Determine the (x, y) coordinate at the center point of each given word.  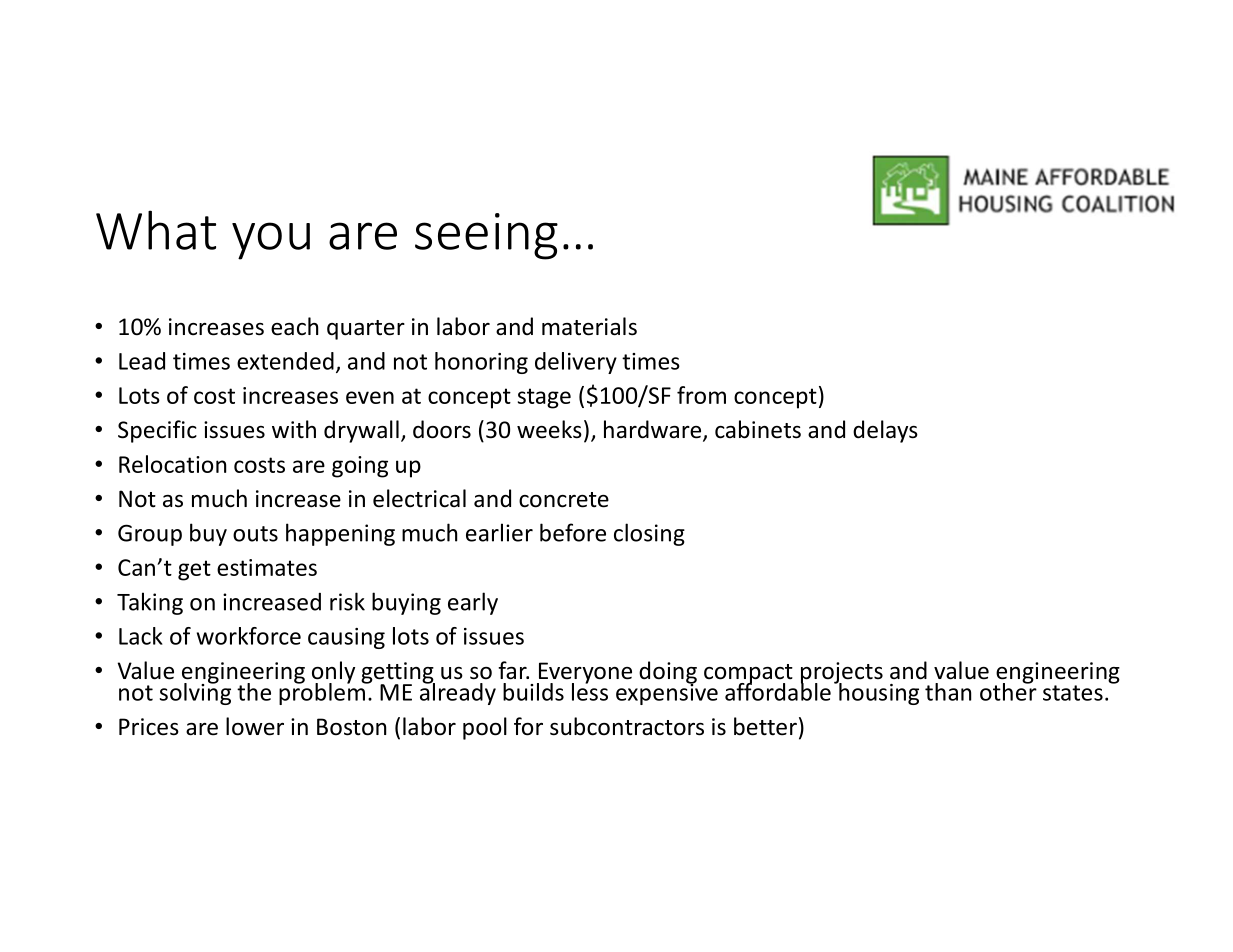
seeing (486, 236)
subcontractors (627, 726)
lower (255, 726)
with (294, 429)
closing (649, 534)
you (271, 241)
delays (885, 431)
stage (544, 398)
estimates (267, 567)
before (573, 532)
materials (589, 326)
